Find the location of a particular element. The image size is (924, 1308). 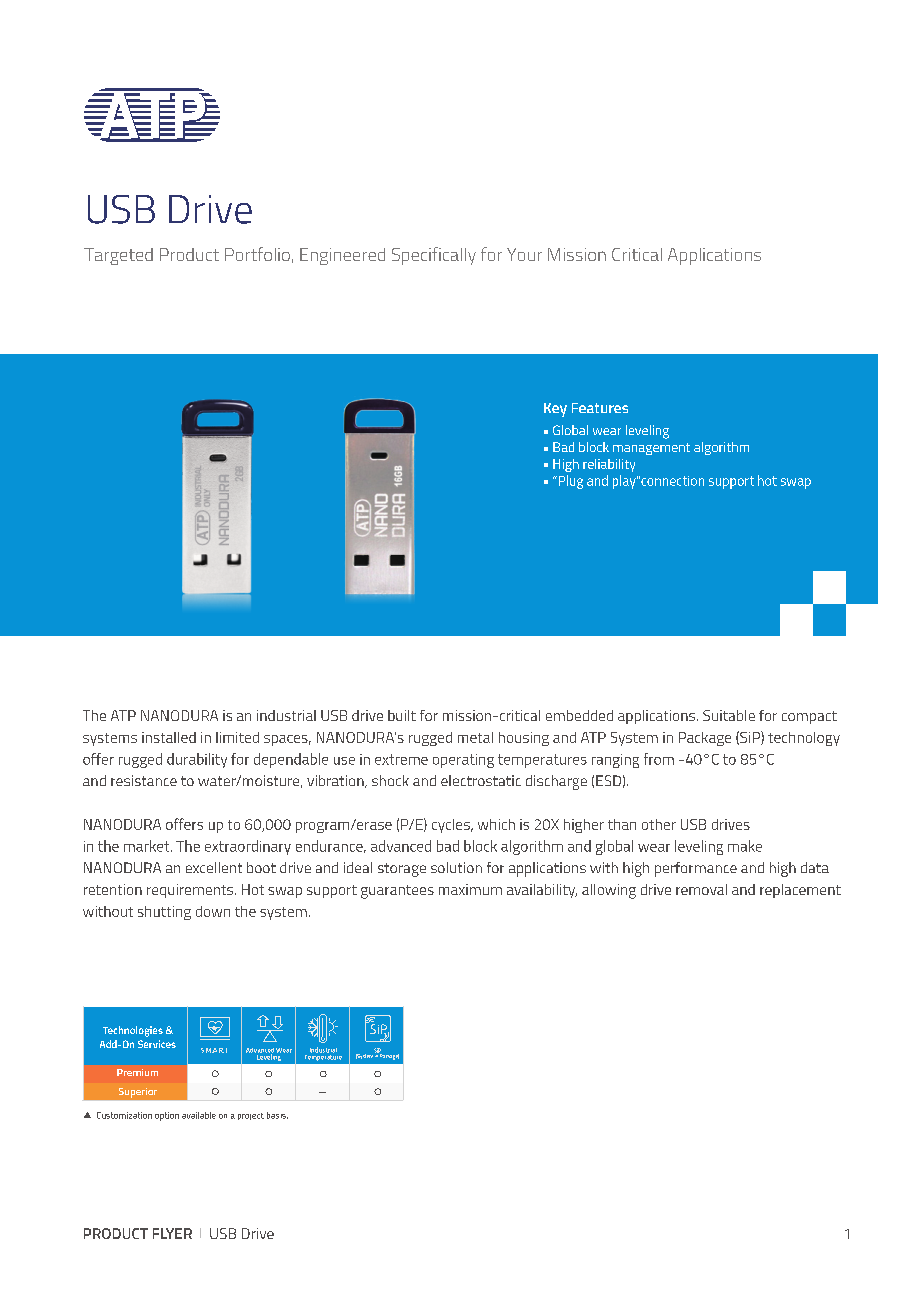

Specifically is located at coordinates (434, 256).
